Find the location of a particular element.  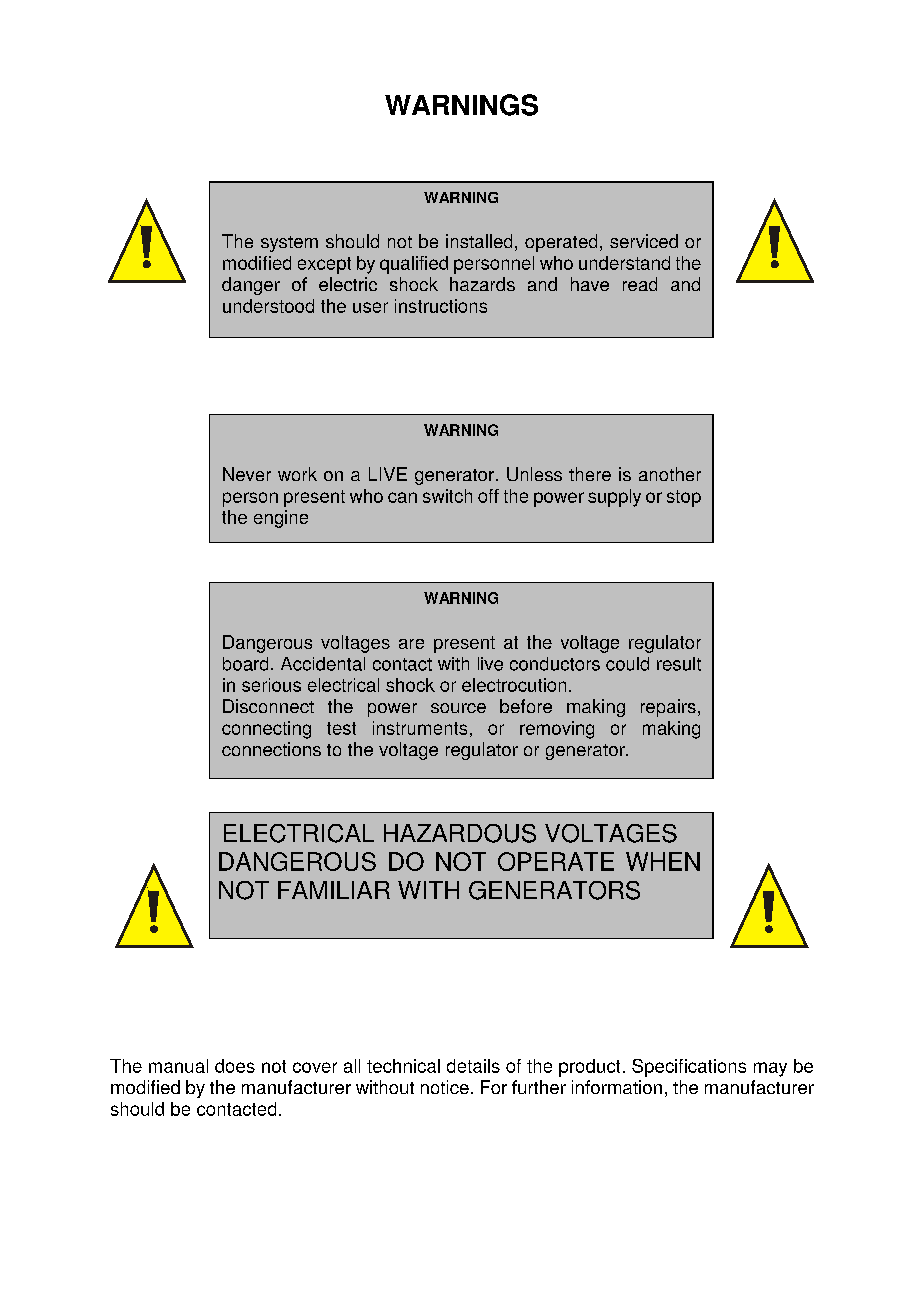

read is located at coordinates (640, 284).
